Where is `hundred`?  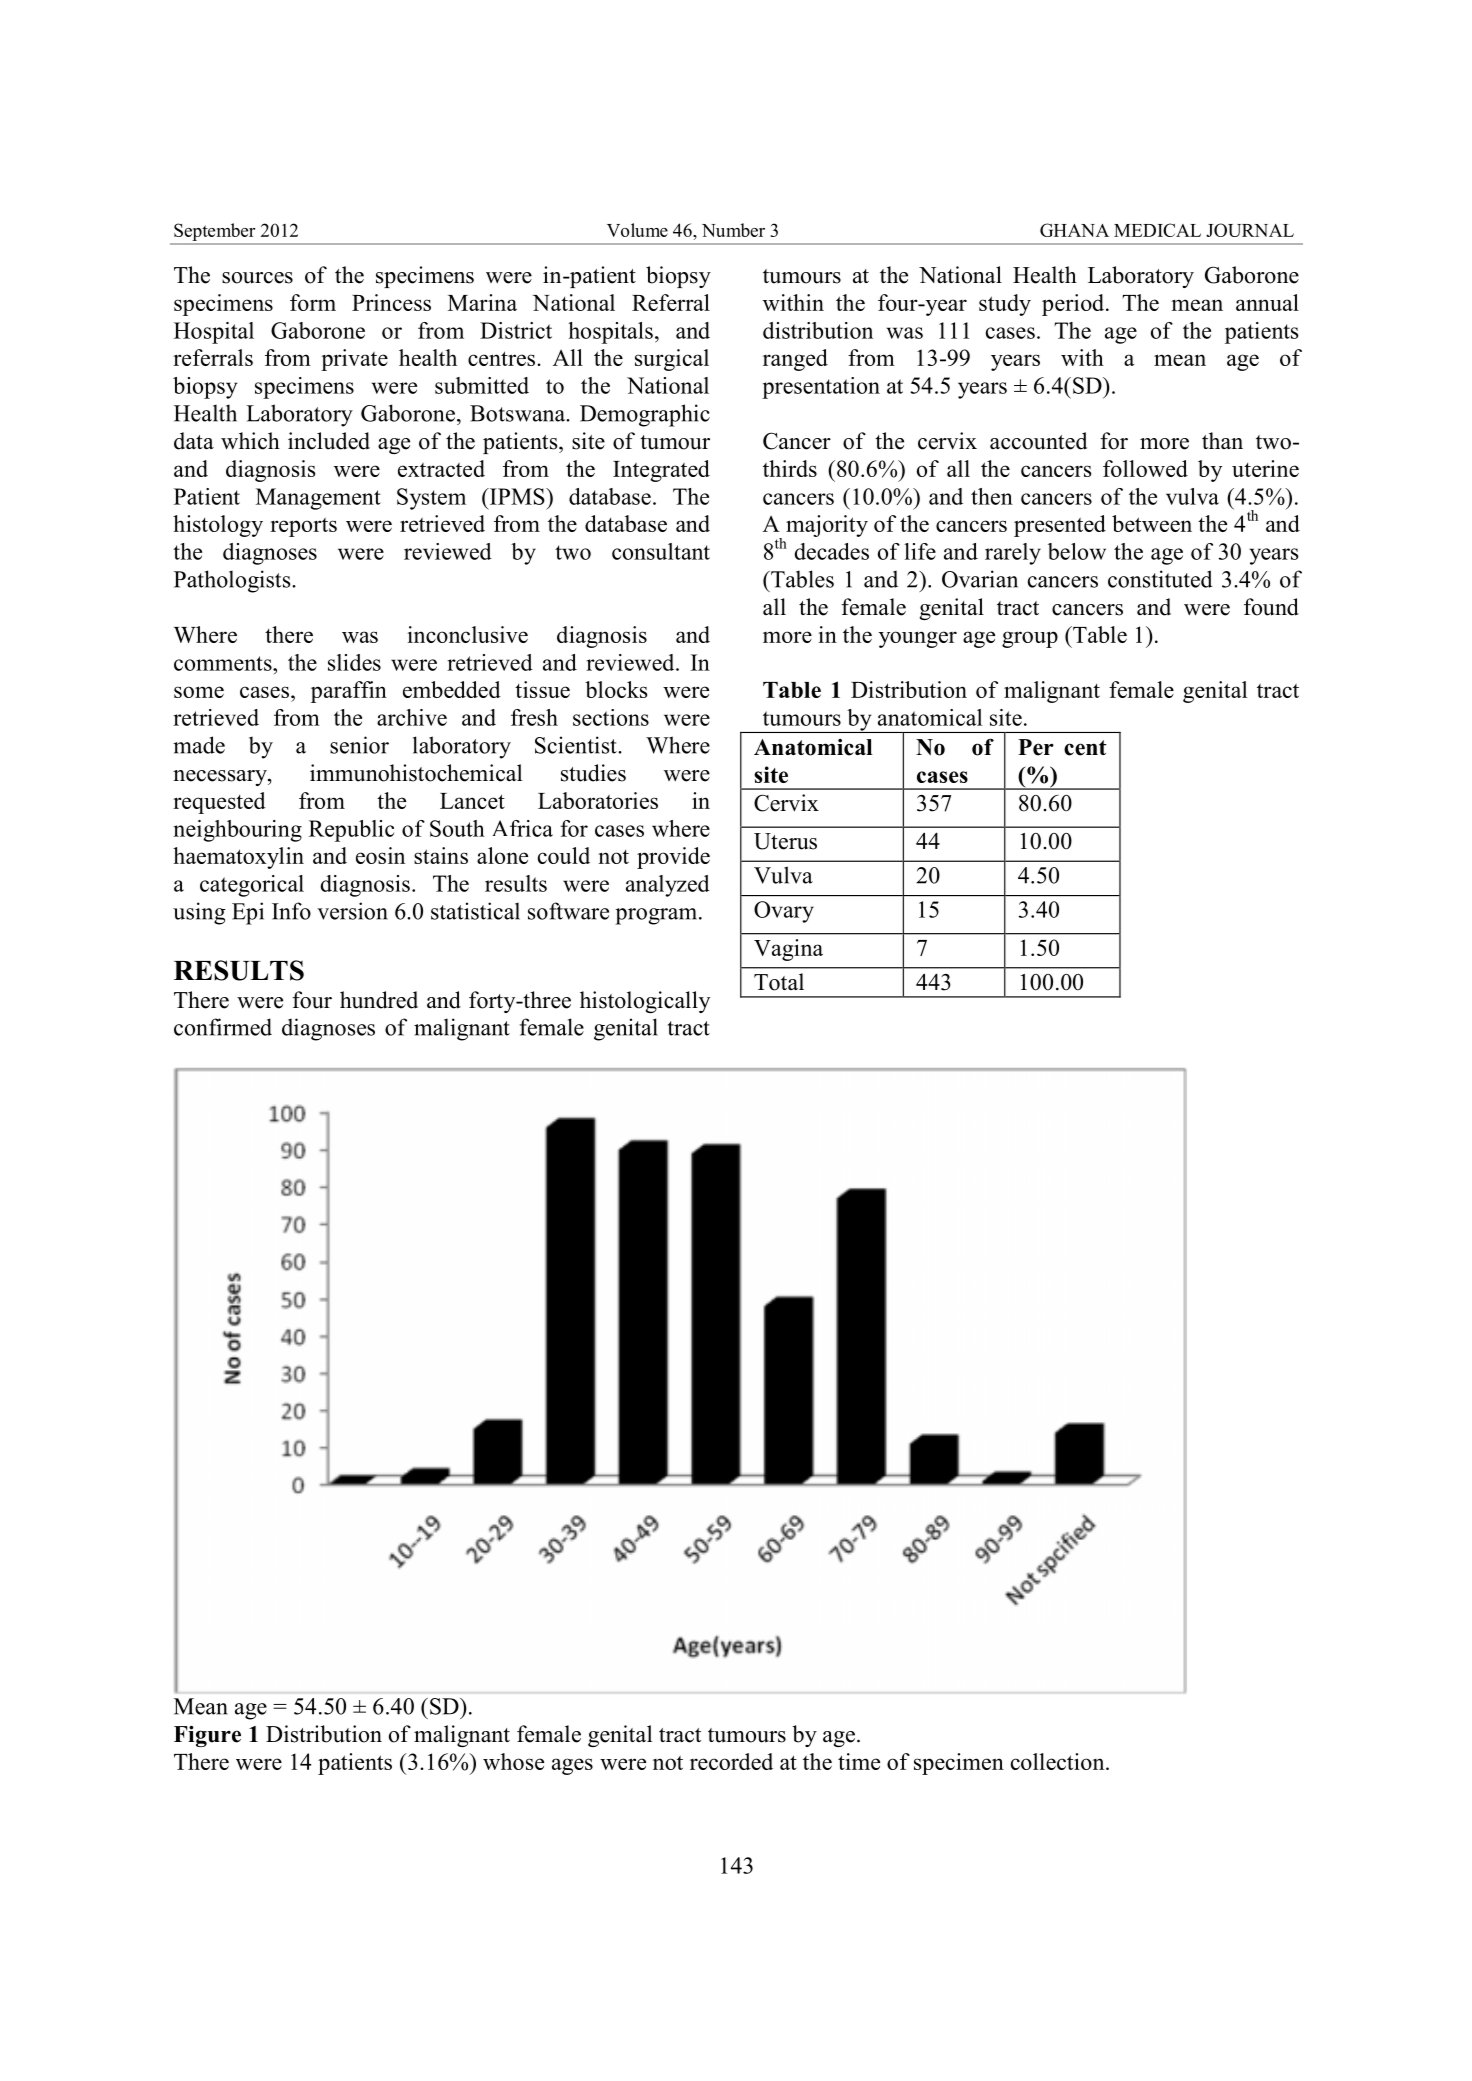 hundred is located at coordinates (379, 1000).
